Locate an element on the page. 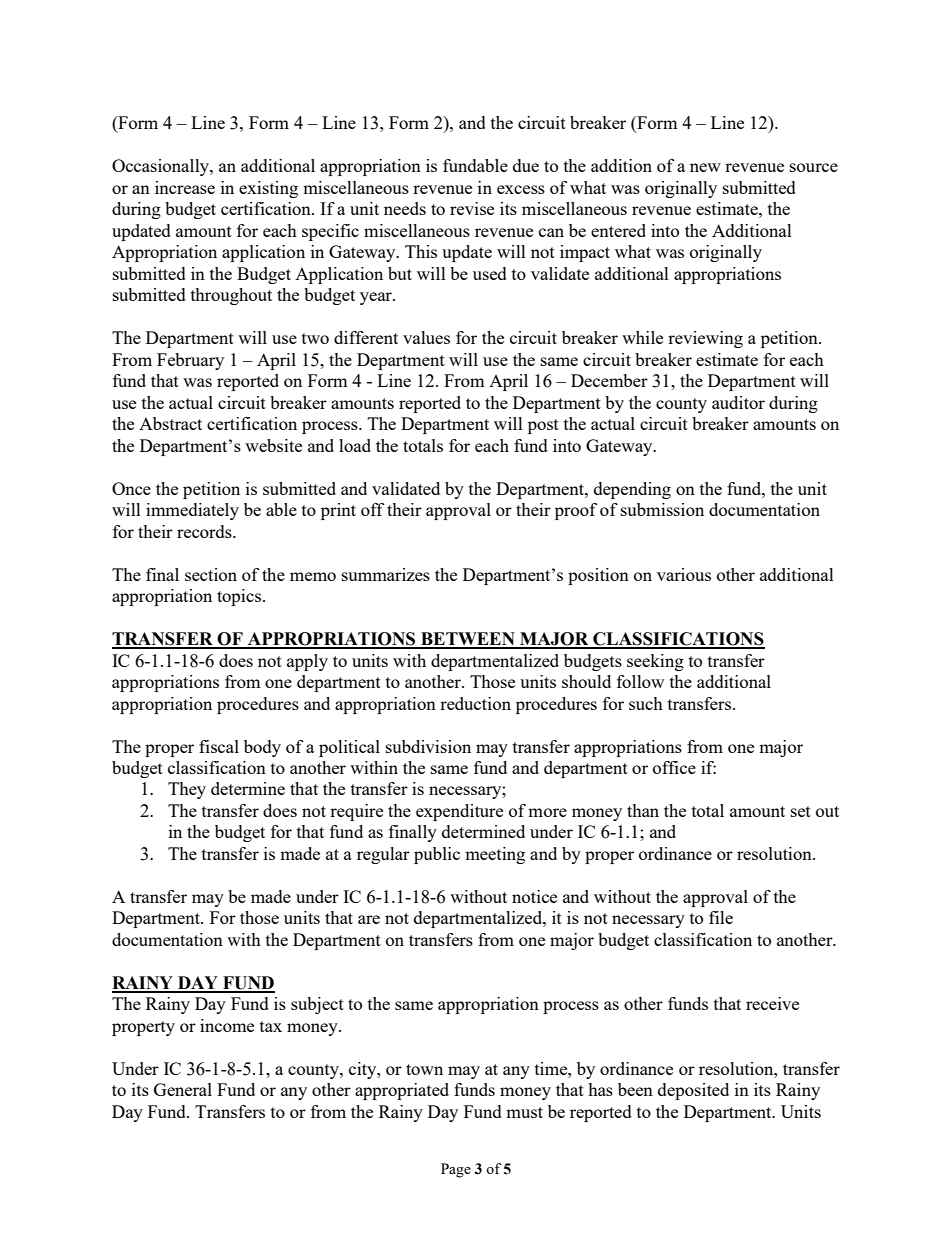 The width and height of the image is (952, 1233). increase is located at coordinates (185, 187).
